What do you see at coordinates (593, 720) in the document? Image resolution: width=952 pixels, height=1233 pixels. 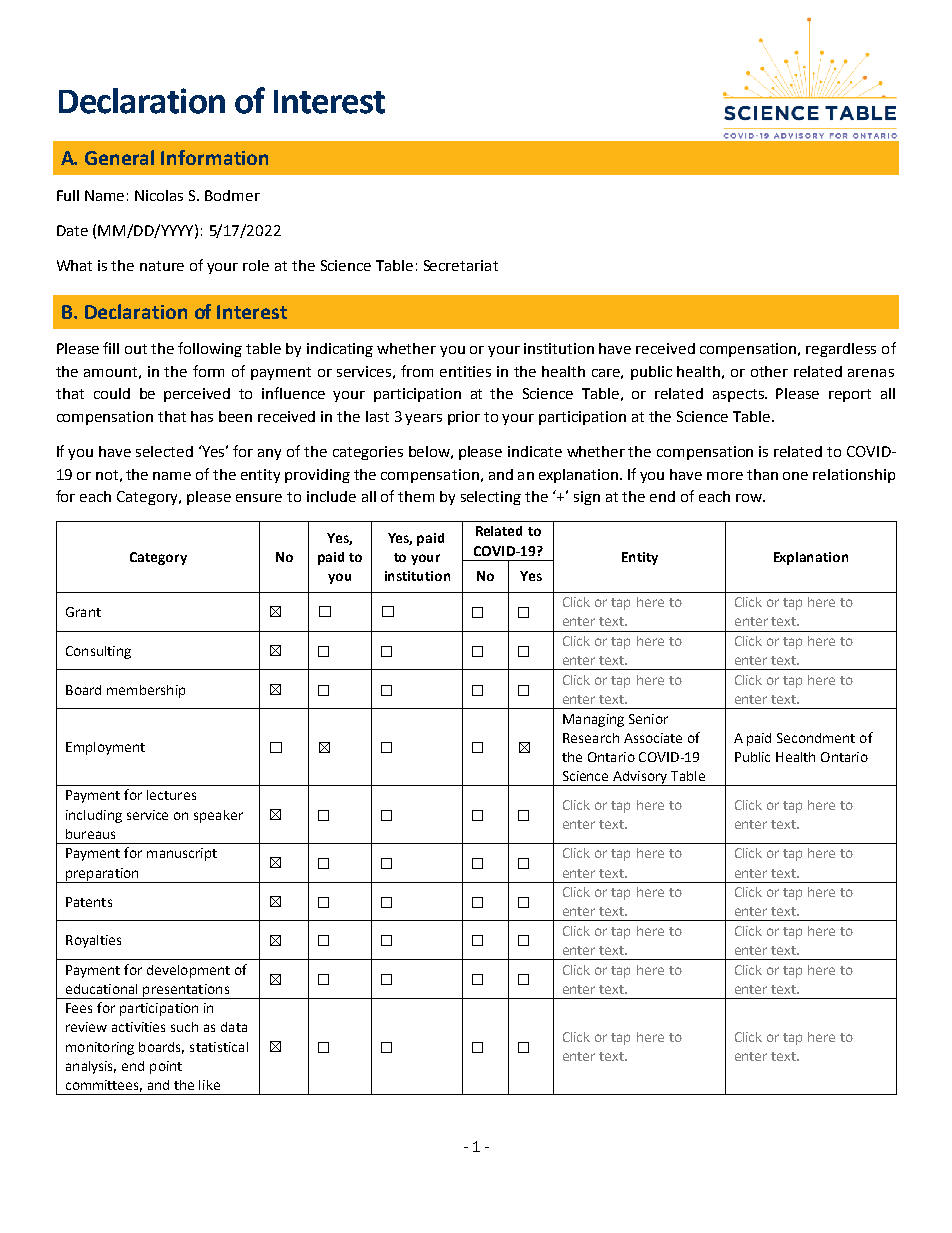 I see `Managing` at bounding box center [593, 720].
